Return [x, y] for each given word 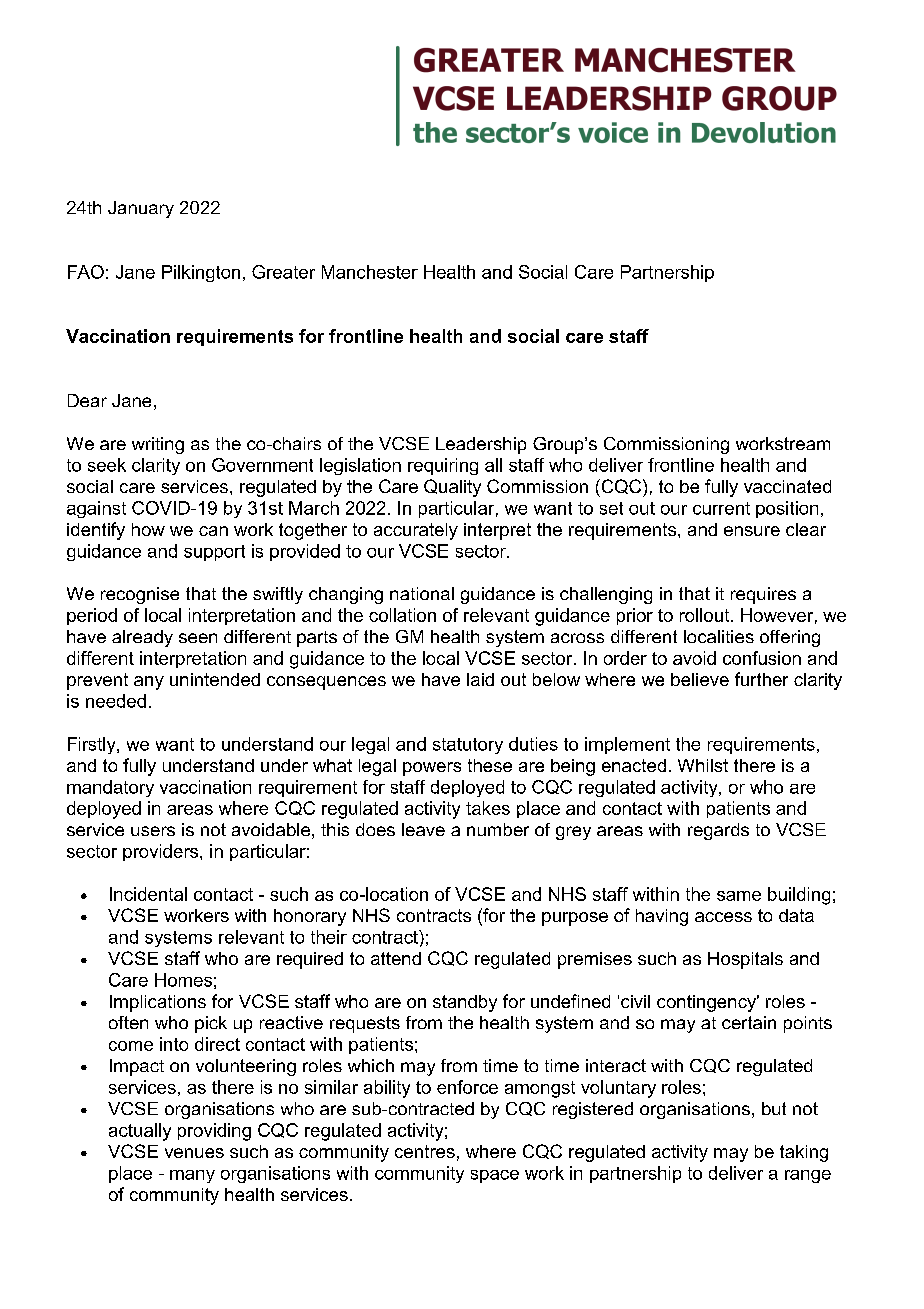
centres [425, 1151]
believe [700, 679]
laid [480, 679]
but [774, 1108]
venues [194, 1153]
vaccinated [787, 486]
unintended [215, 679]
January [141, 209]
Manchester [370, 272]
